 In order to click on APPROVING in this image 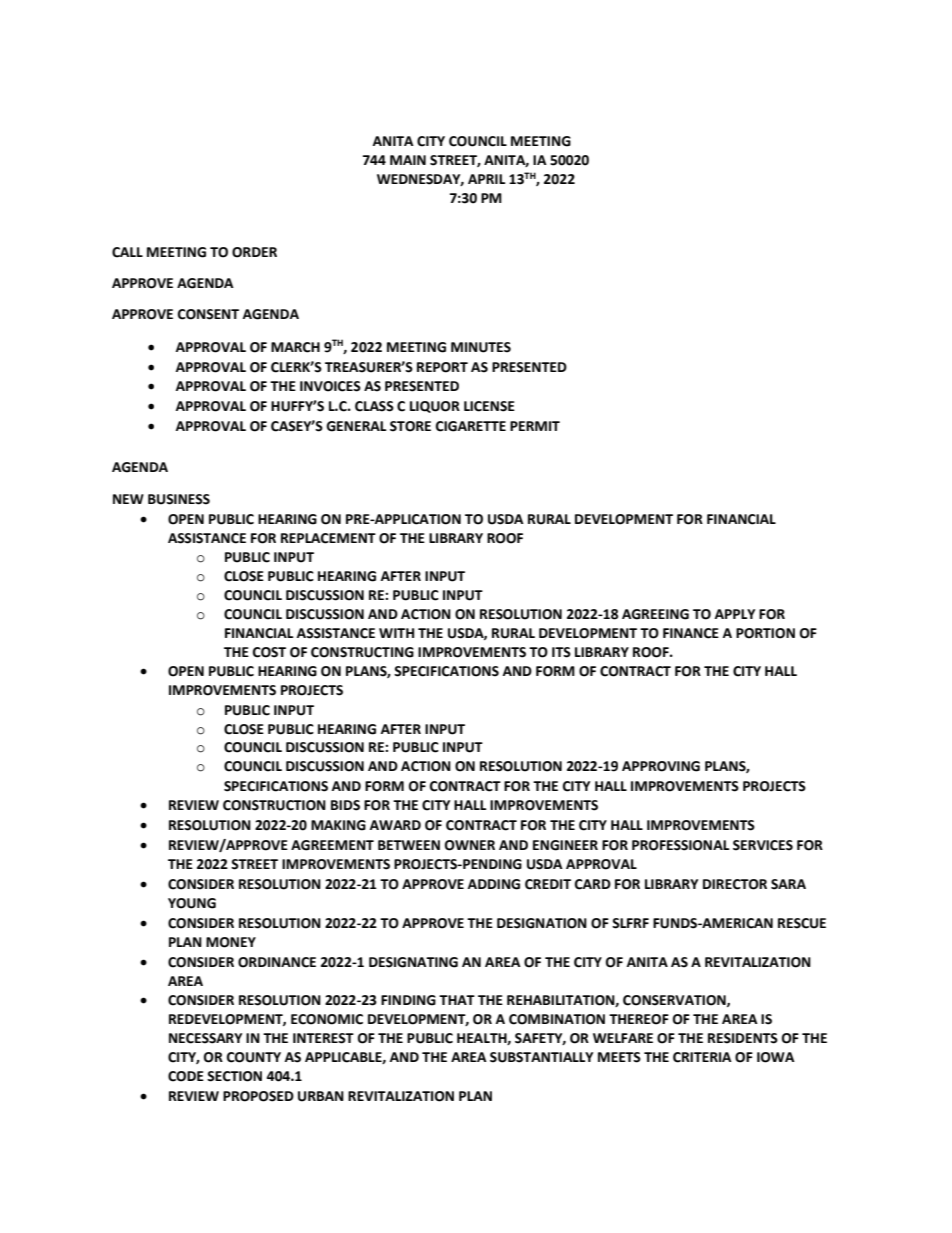, I will do `click(661, 766)`.
